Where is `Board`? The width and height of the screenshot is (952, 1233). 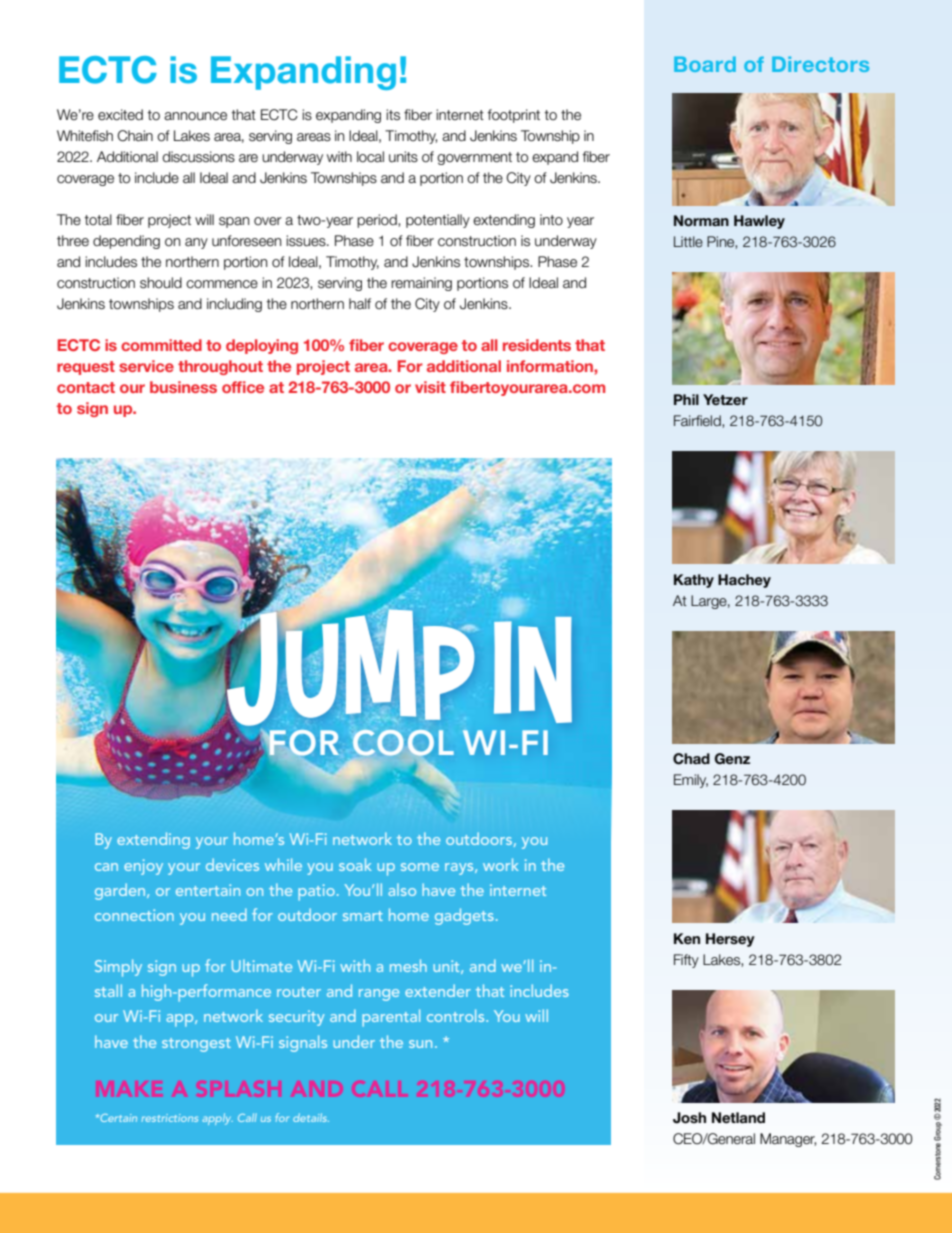 Board is located at coordinates (705, 64).
